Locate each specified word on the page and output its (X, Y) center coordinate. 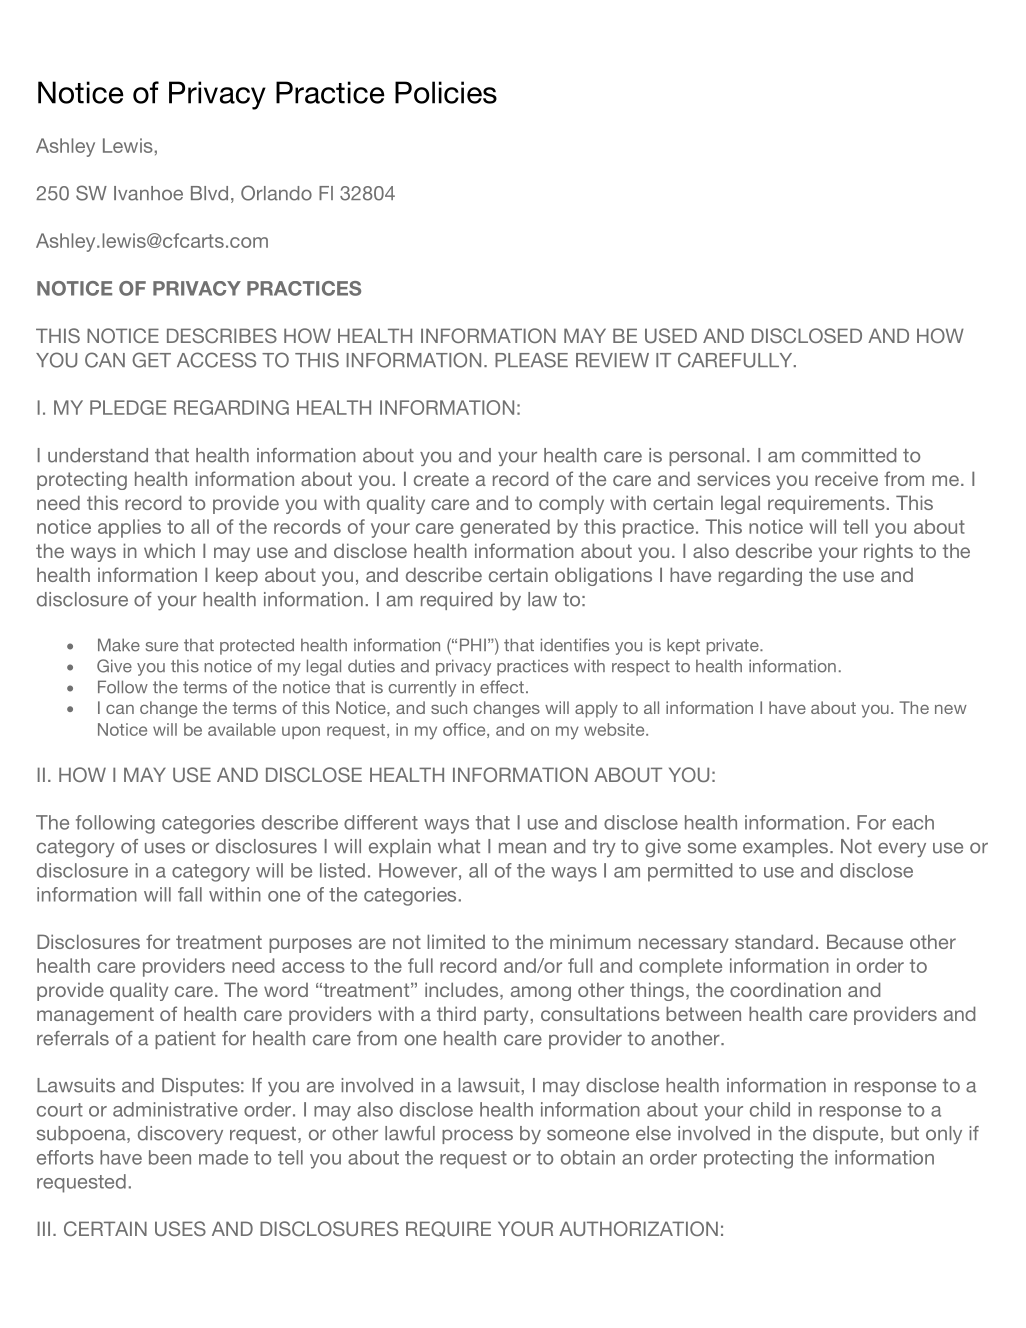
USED (671, 335)
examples (787, 848)
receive (846, 478)
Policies (446, 92)
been (170, 1157)
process (477, 1136)
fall (190, 894)
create (441, 479)
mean (522, 848)
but (905, 1133)
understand (98, 455)
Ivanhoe (148, 193)
